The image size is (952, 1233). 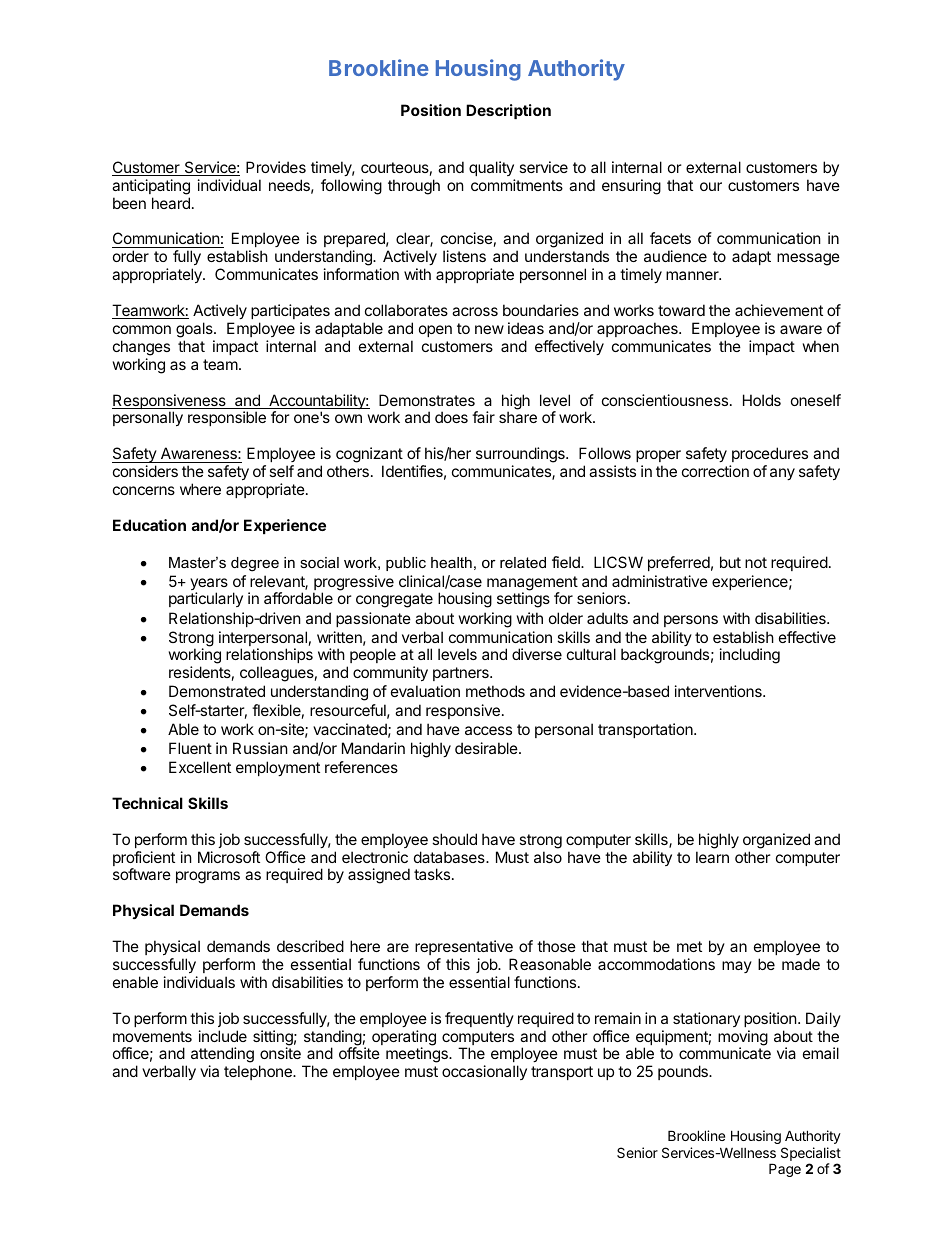 What do you see at coordinates (715, 471) in the document?
I see `correction` at bounding box center [715, 471].
